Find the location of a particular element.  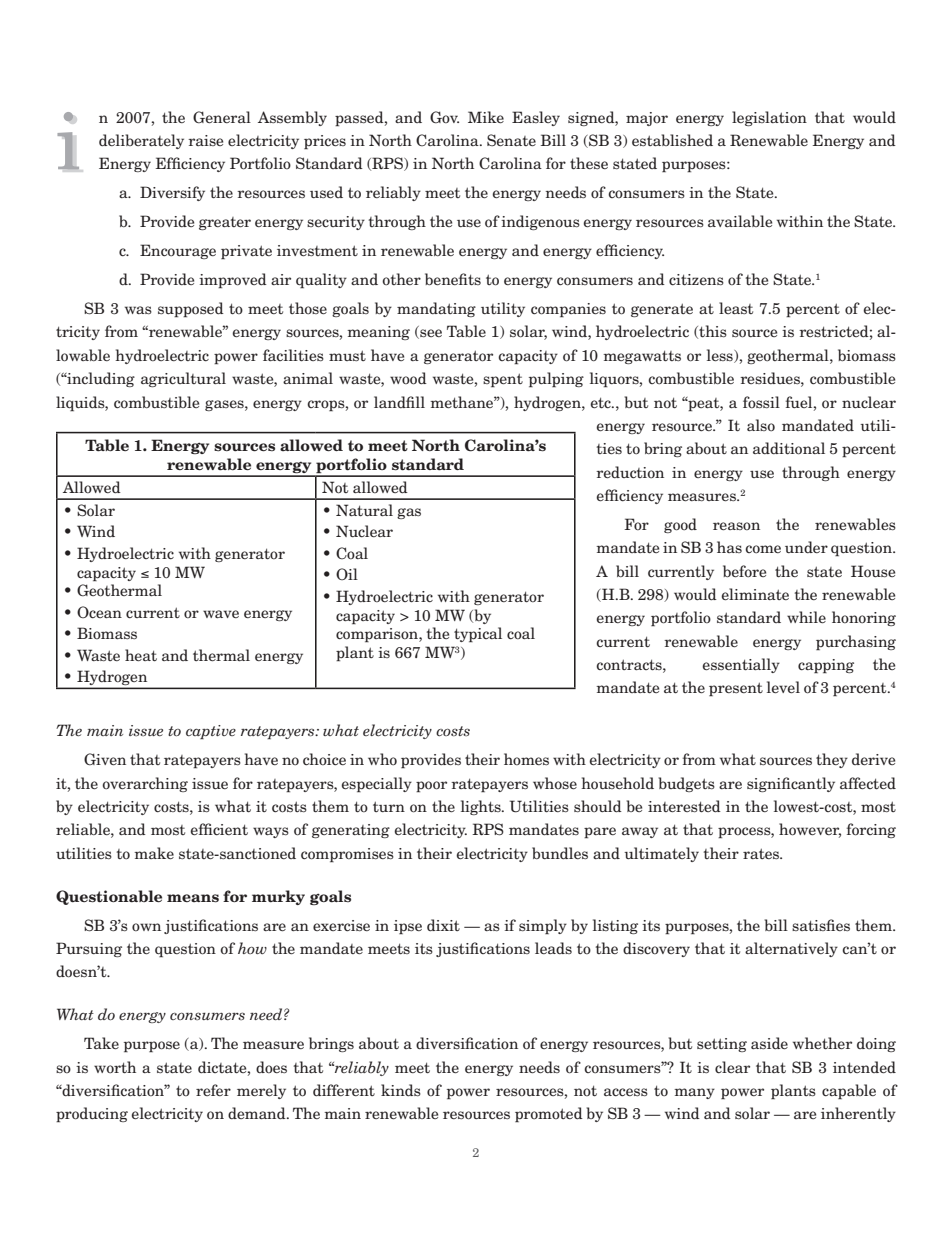

raise is located at coordinates (205, 140).
